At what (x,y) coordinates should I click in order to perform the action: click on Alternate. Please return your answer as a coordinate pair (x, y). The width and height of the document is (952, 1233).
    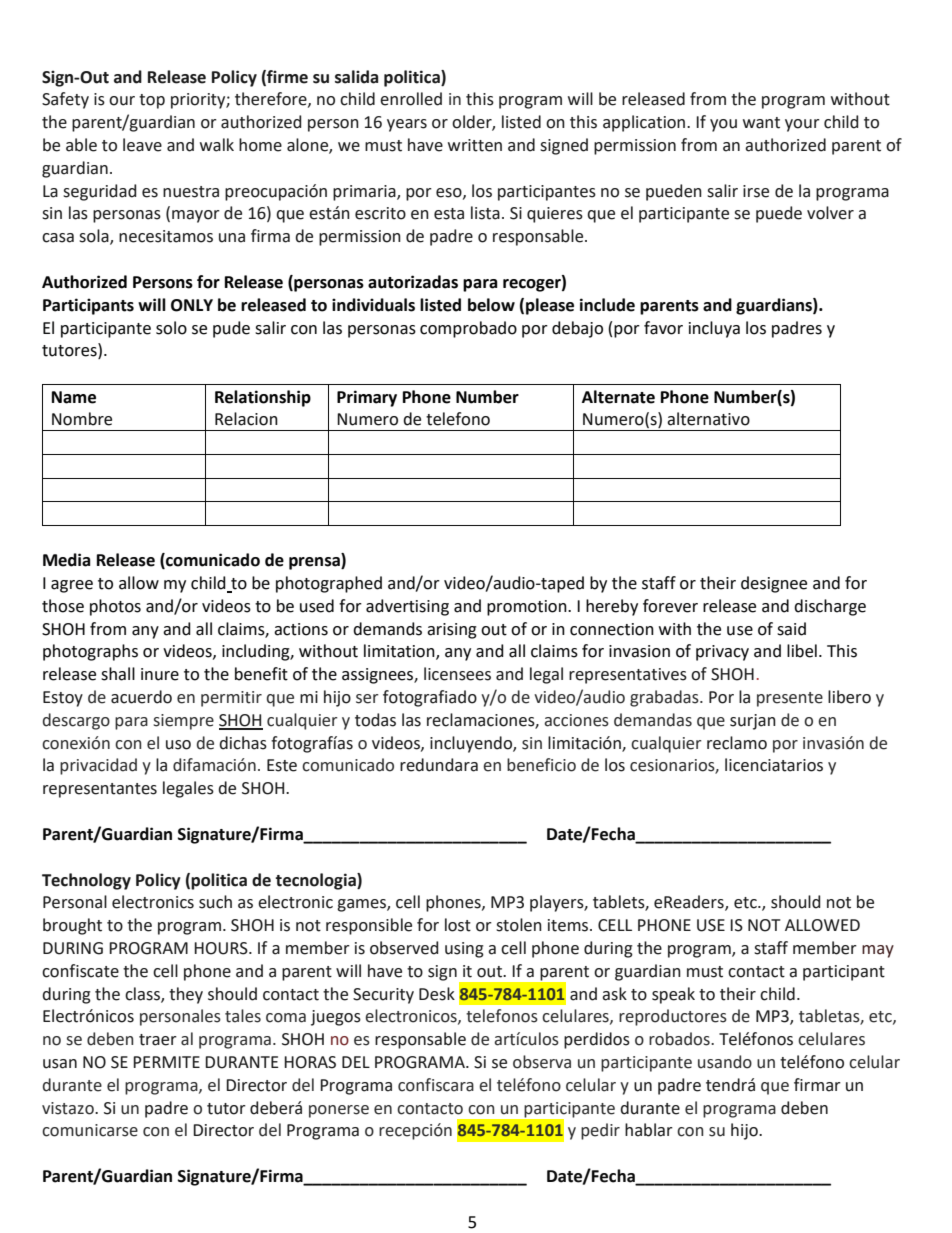
    Looking at the image, I should click on (618, 397).
